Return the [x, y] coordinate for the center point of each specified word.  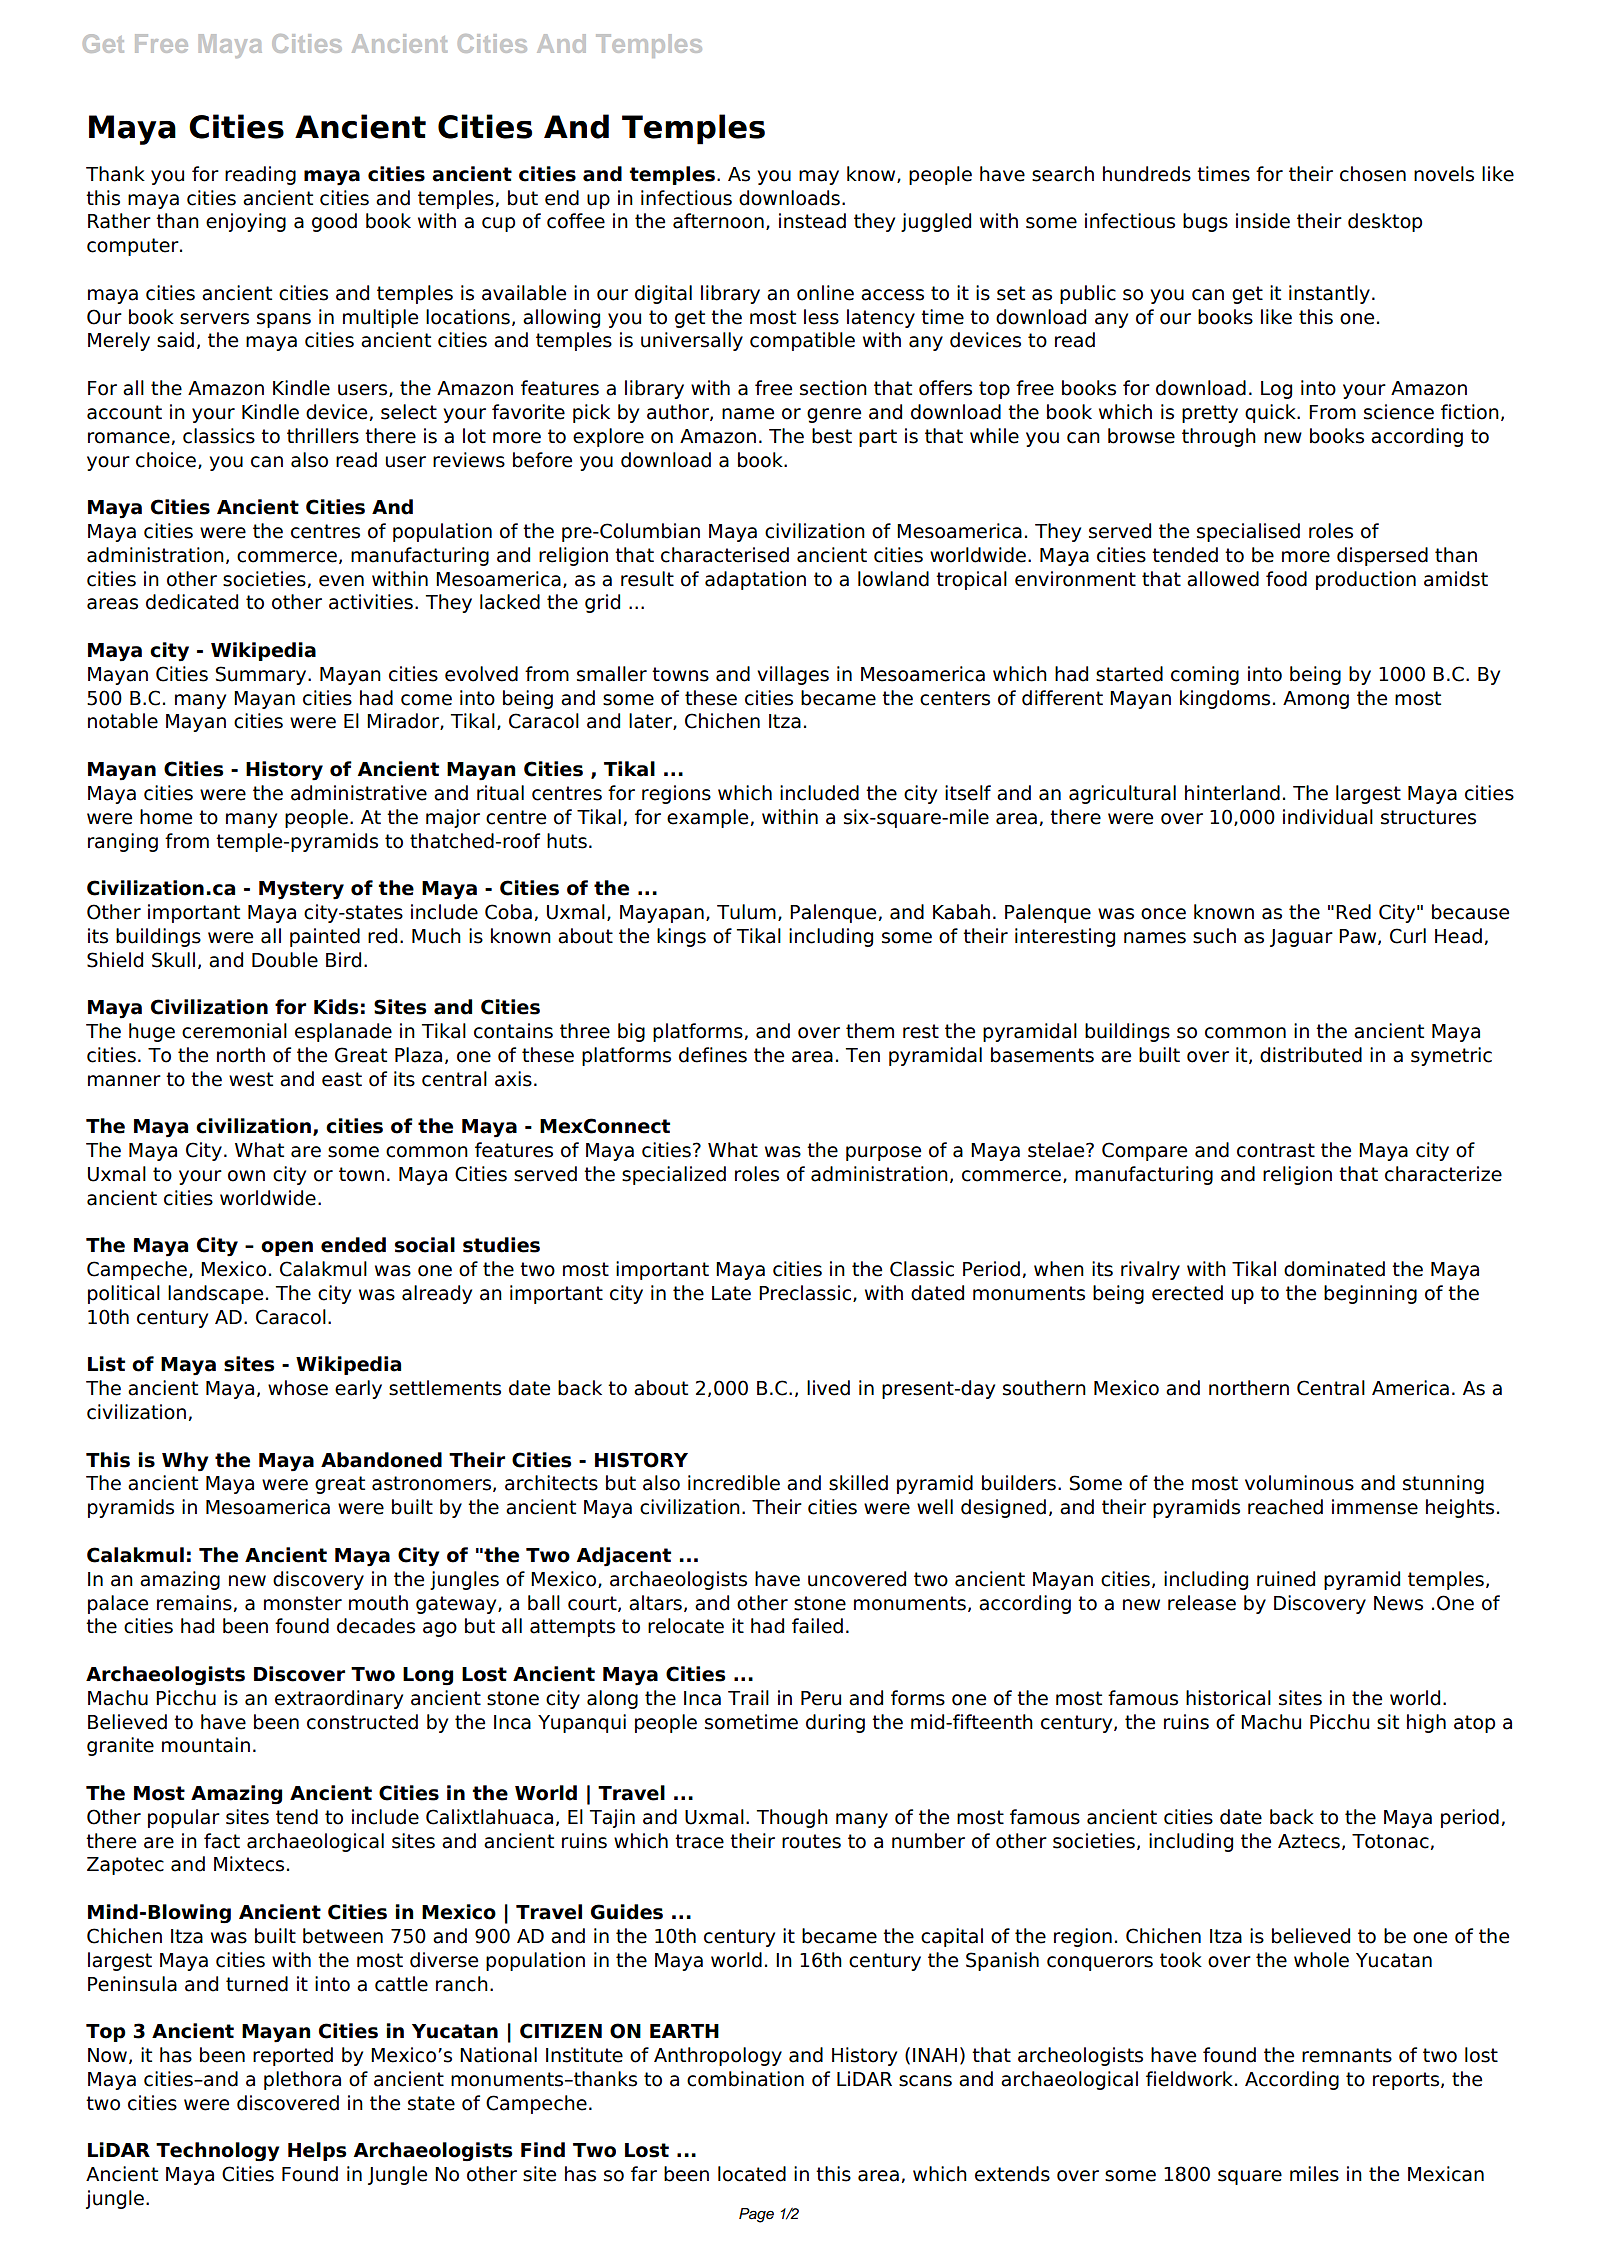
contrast [1276, 1150]
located [752, 2174]
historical [1228, 1698]
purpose [883, 1153]
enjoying [246, 222]
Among [1316, 700]
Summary [262, 675]
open [287, 1248]
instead [812, 221]
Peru [821, 1698]
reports [1406, 2081]
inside [1263, 221]
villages [793, 675]
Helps [317, 2151]
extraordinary [339, 1699]
